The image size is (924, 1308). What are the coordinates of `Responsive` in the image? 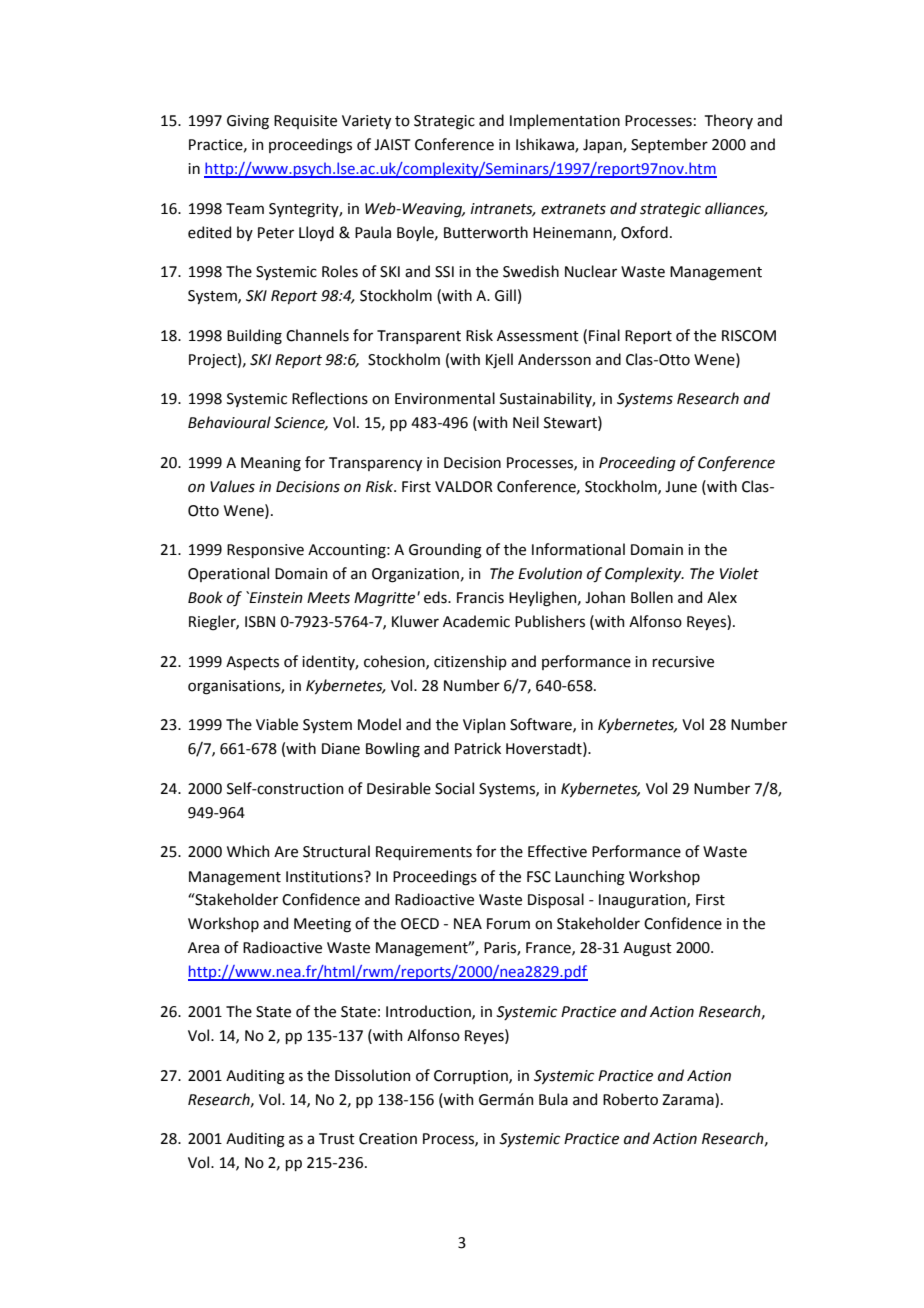 It's located at (265, 551).
